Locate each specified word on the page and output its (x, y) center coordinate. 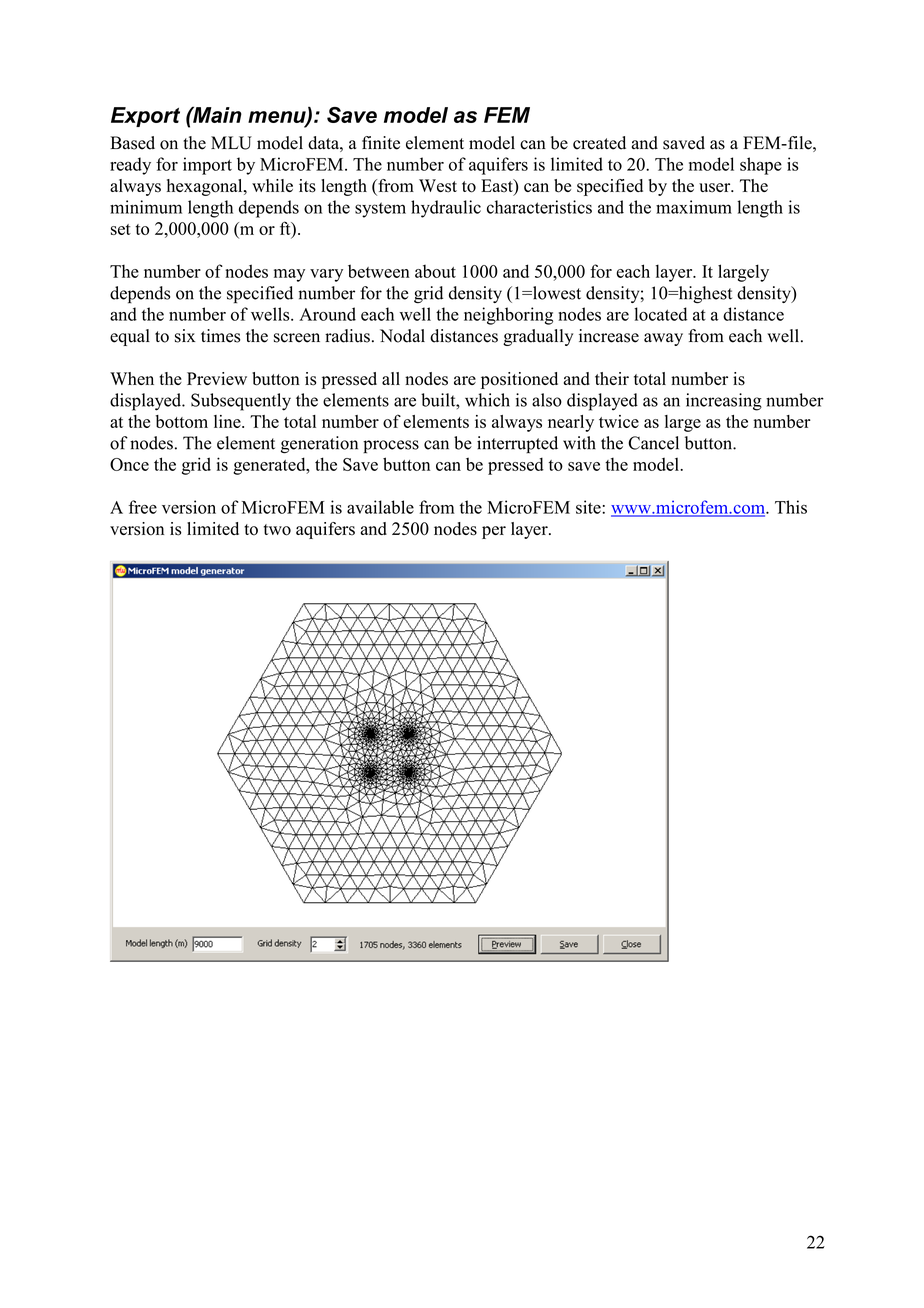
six (185, 336)
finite (381, 143)
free (143, 507)
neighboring (508, 316)
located (660, 314)
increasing (724, 402)
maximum (694, 207)
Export (145, 117)
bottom (182, 421)
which (487, 400)
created (599, 143)
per (494, 532)
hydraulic (446, 209)
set (121, 229)
